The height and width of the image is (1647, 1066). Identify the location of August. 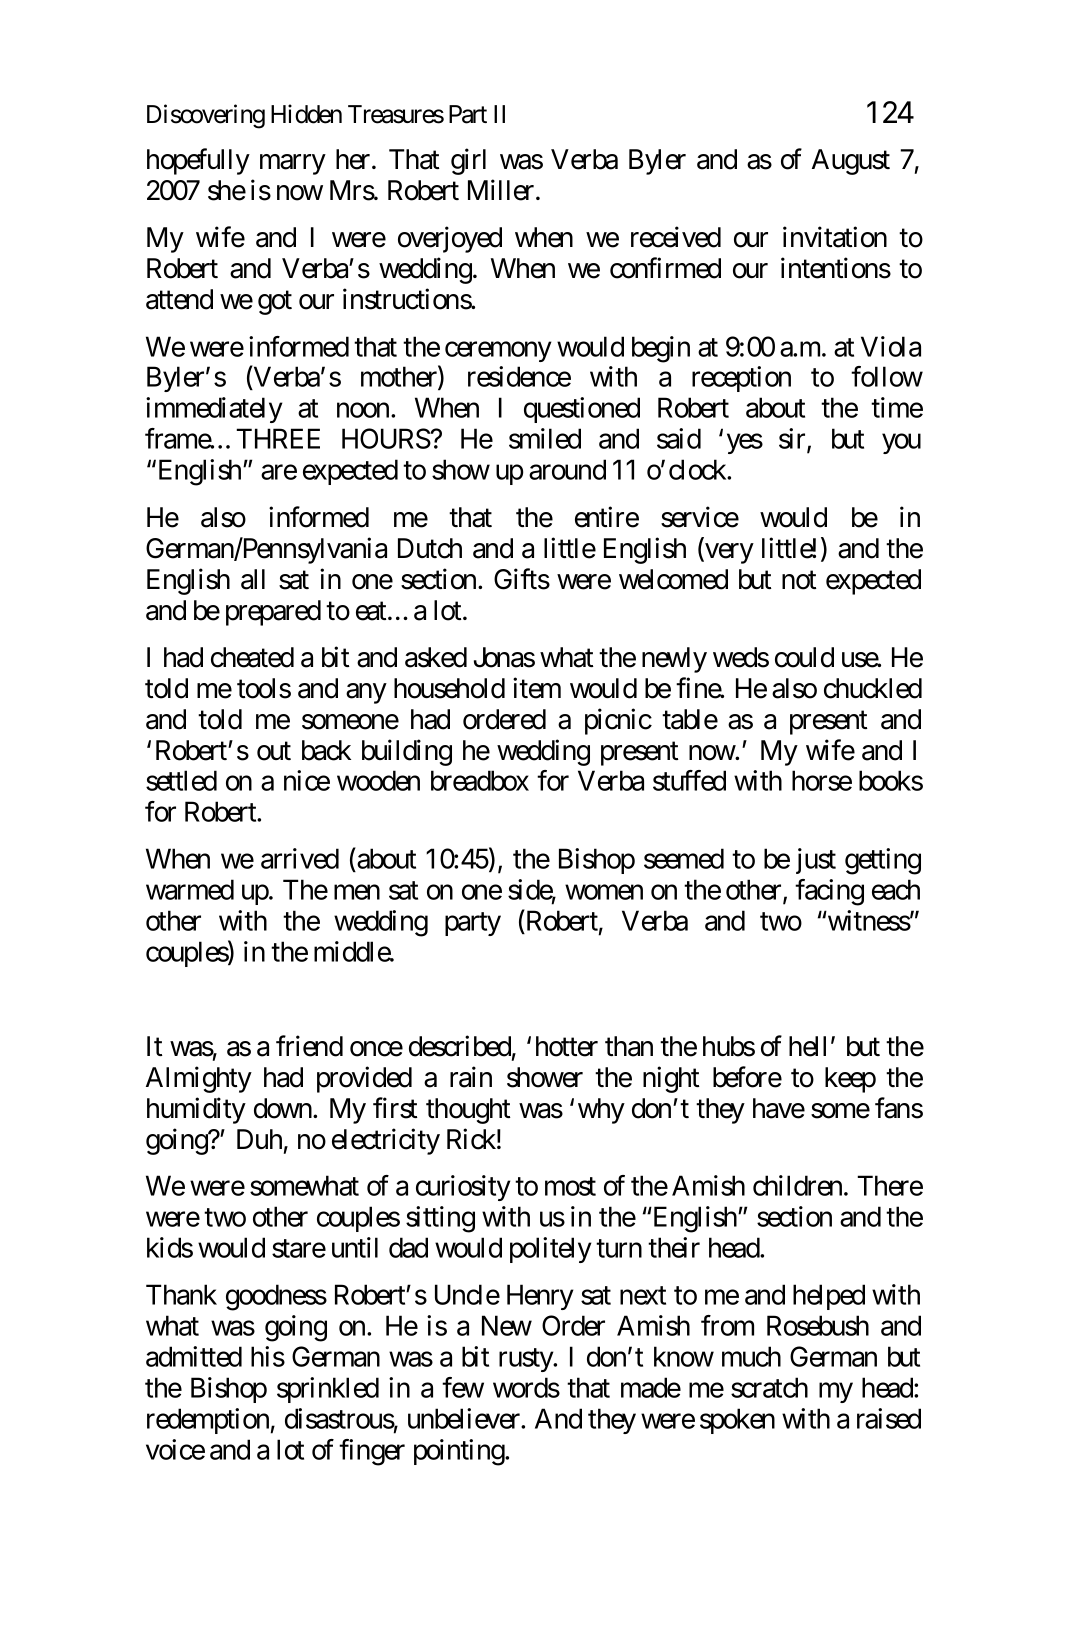
(851, 162).
